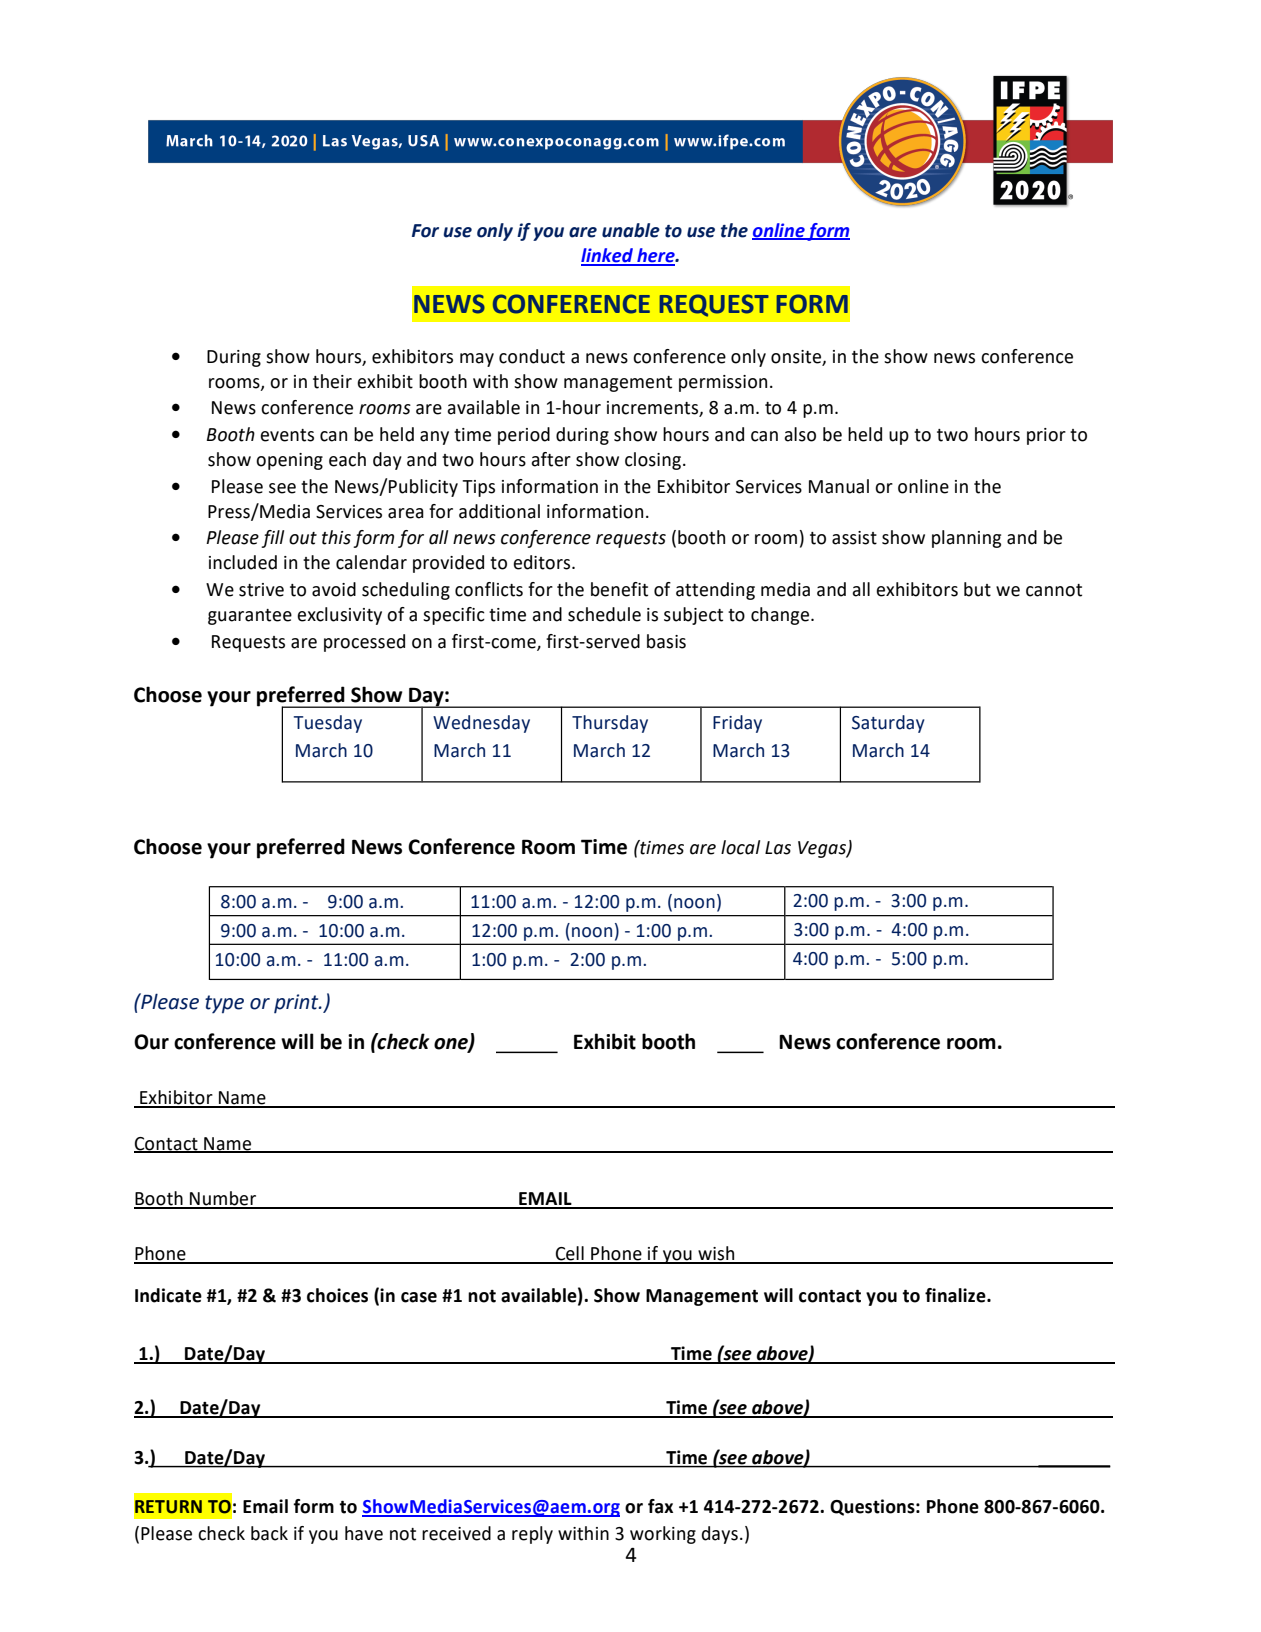  Describe the element at coordinates (716, 1254) in the screenshot. I see `wish` at that location.
